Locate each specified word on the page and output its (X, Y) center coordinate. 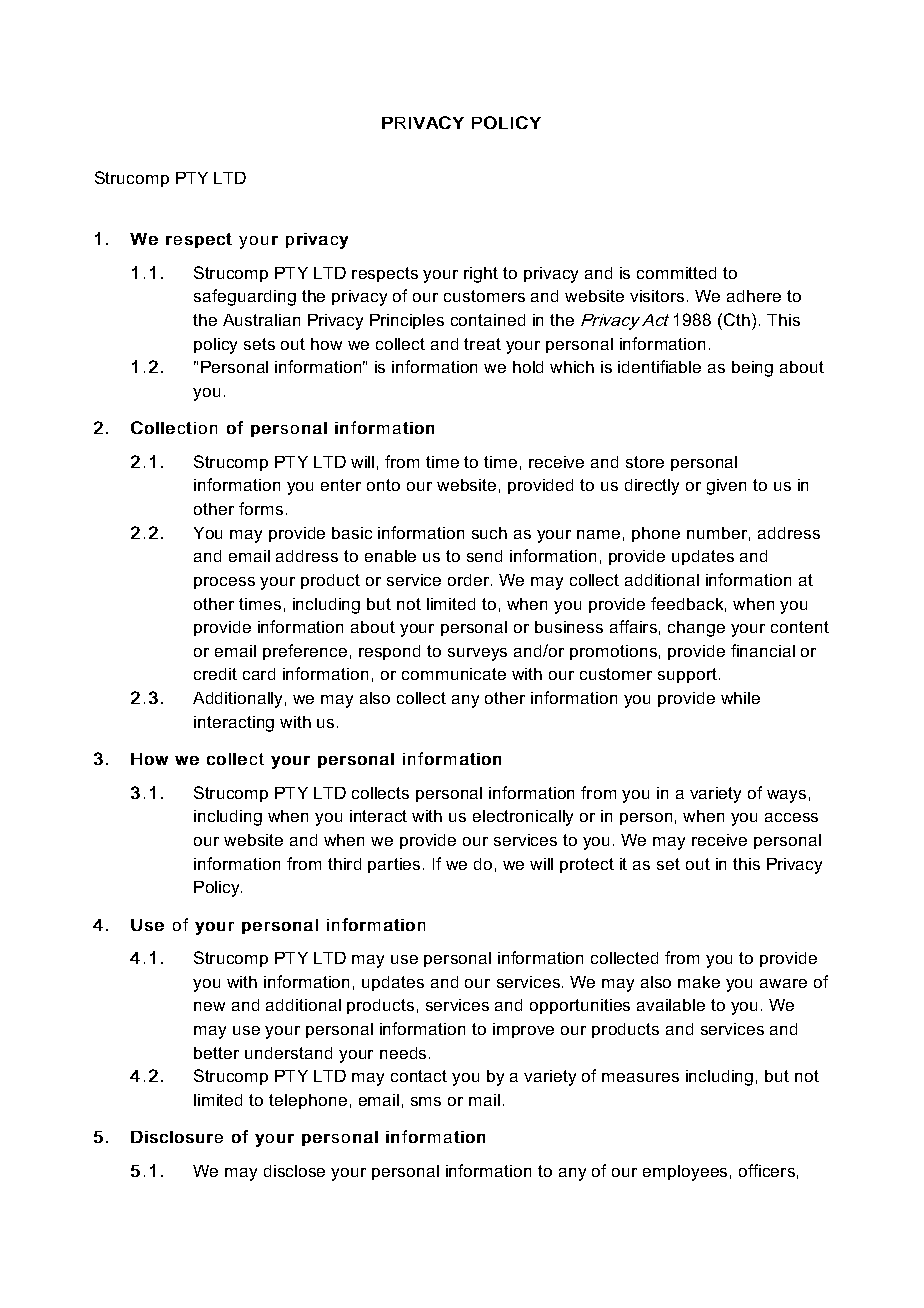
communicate (454, 674)
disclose (294, 1171)
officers (767, 1170)
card (259, 674)
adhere (754, 296)
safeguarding (245, 297)
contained (488, 320)
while (740, 698)
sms (426, 1101)
